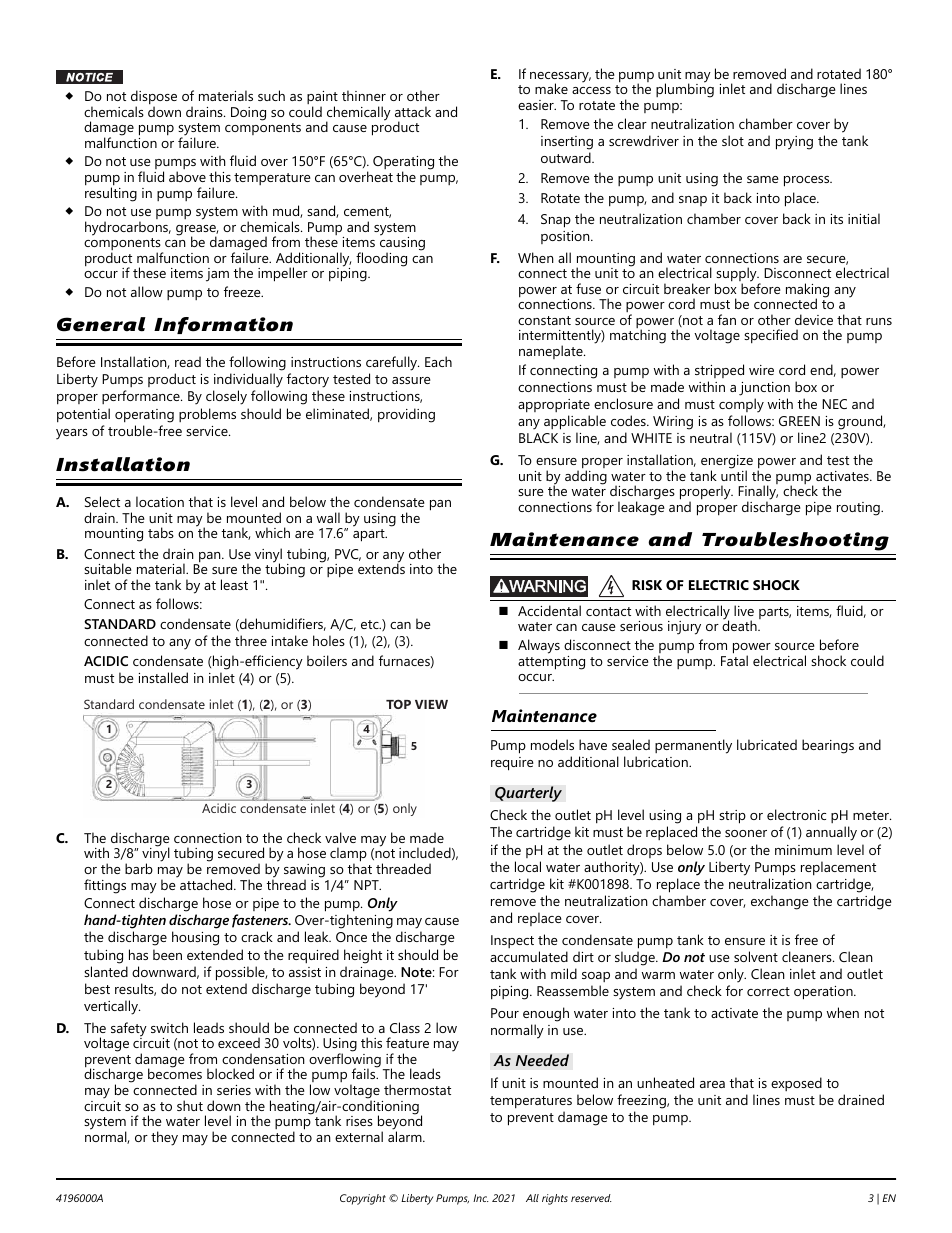 This screenshot has height=1233, width=952. Describe the element at coordinates (538, 438) in the screenshot. I see `BLACK` at that location.
